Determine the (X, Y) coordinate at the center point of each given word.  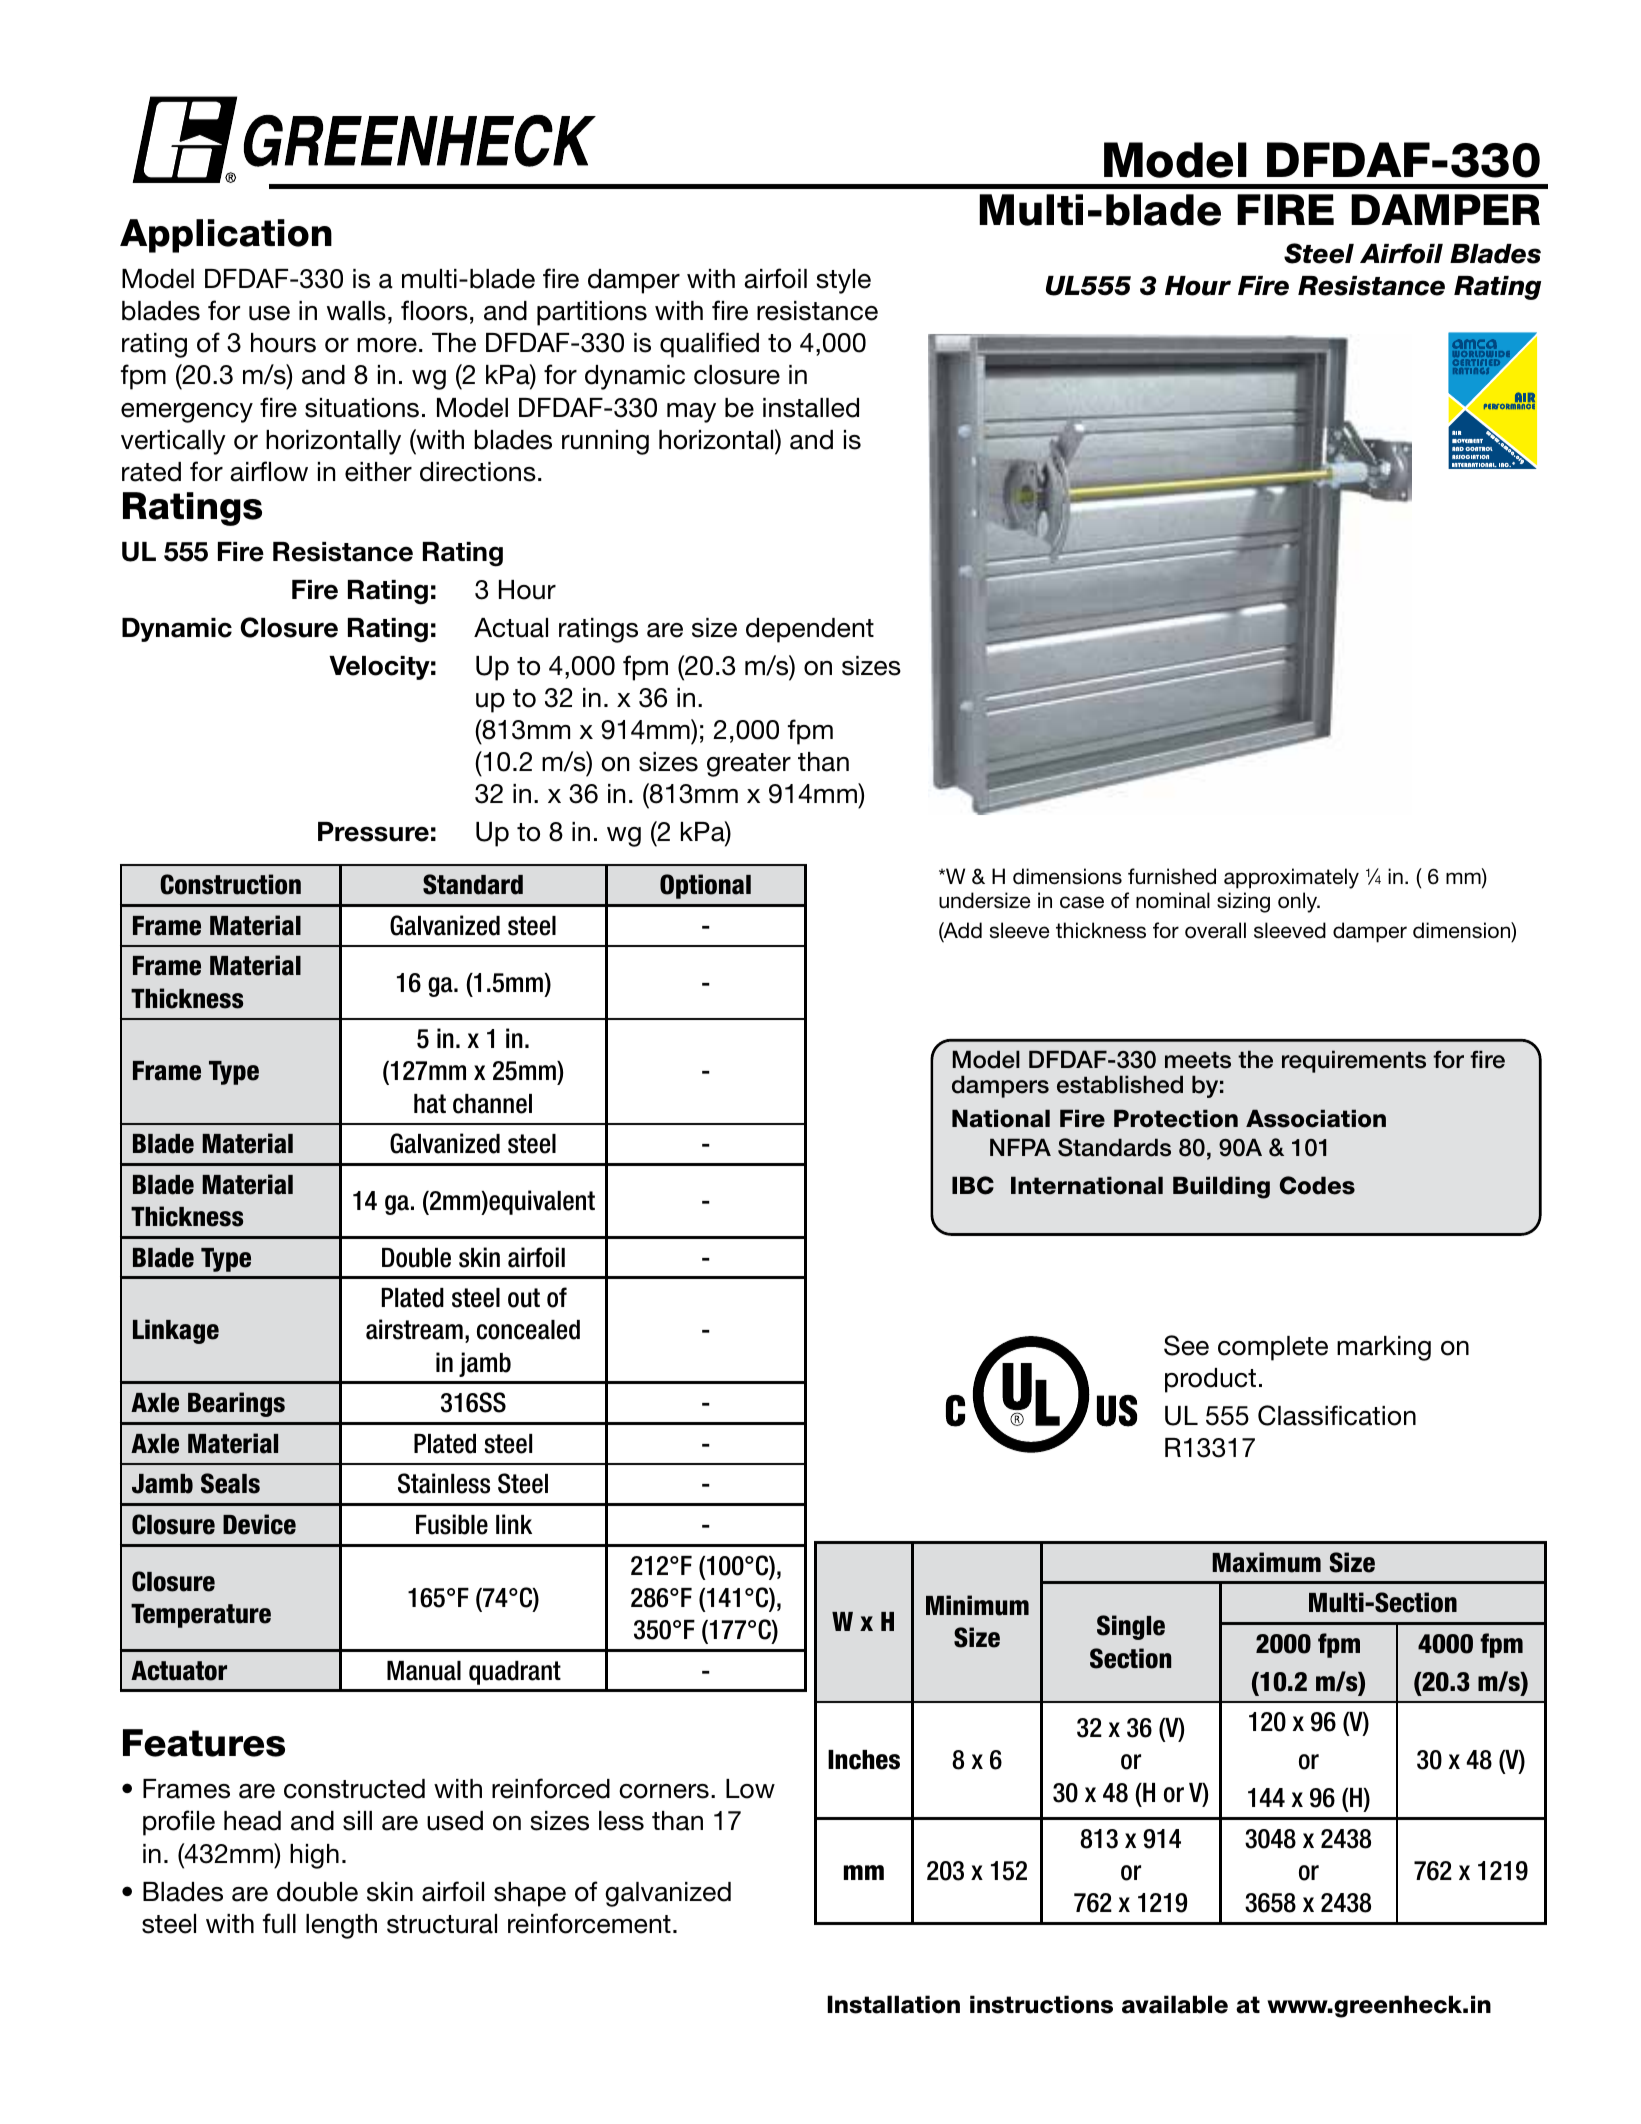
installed (811, 408)
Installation (893, 2004)
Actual (511, 628)
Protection (1176, 1118)
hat (430, 1104)
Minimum (977, 1605)
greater (749, 765)
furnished (1172, 876)
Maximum (1266, 1562)
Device (259, 1524)
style (843, 281)
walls (356, 311)
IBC (973, 1185)
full (279, 1923)
